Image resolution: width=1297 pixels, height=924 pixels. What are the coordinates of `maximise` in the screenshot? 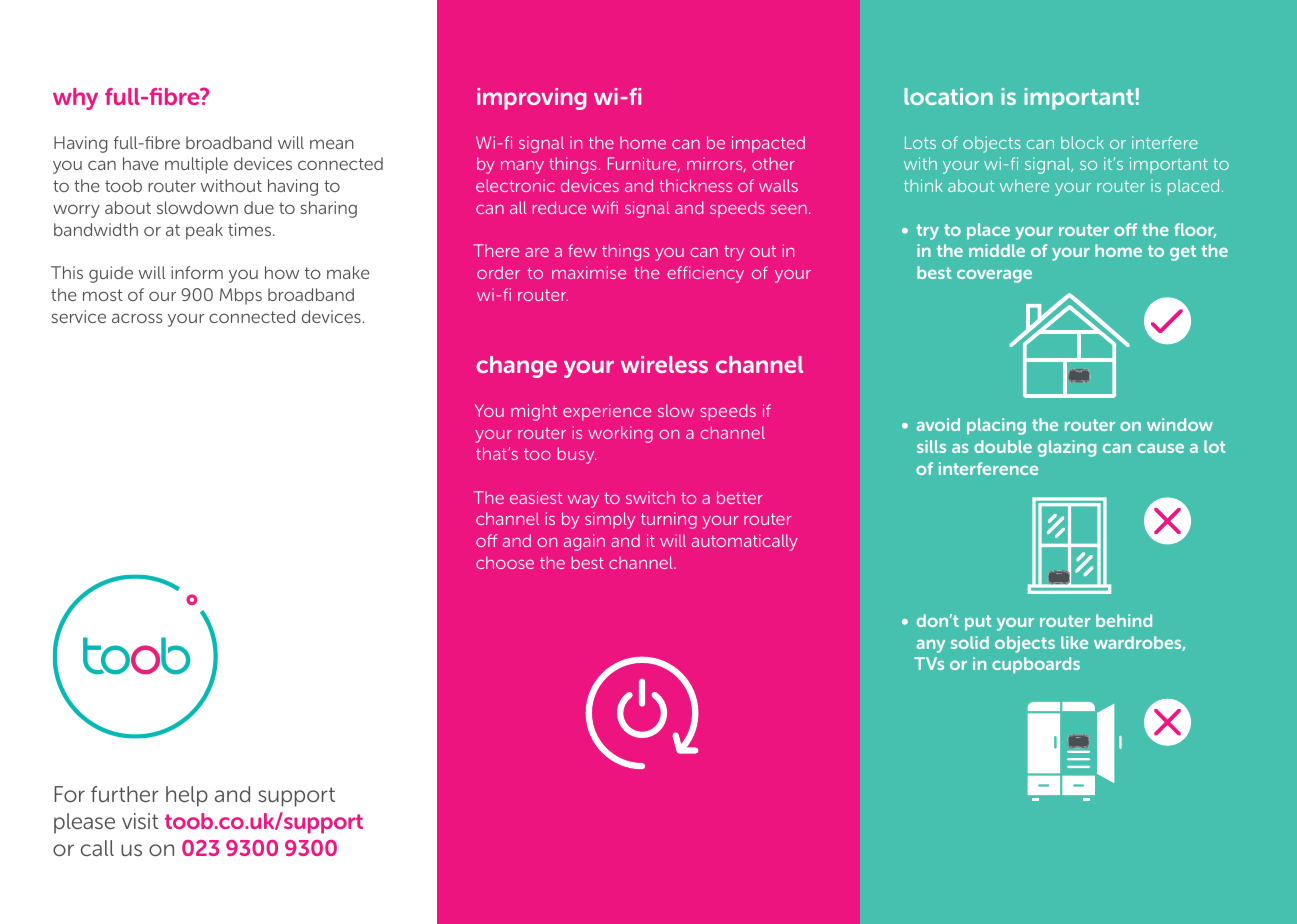 It's located at (589, 272).
